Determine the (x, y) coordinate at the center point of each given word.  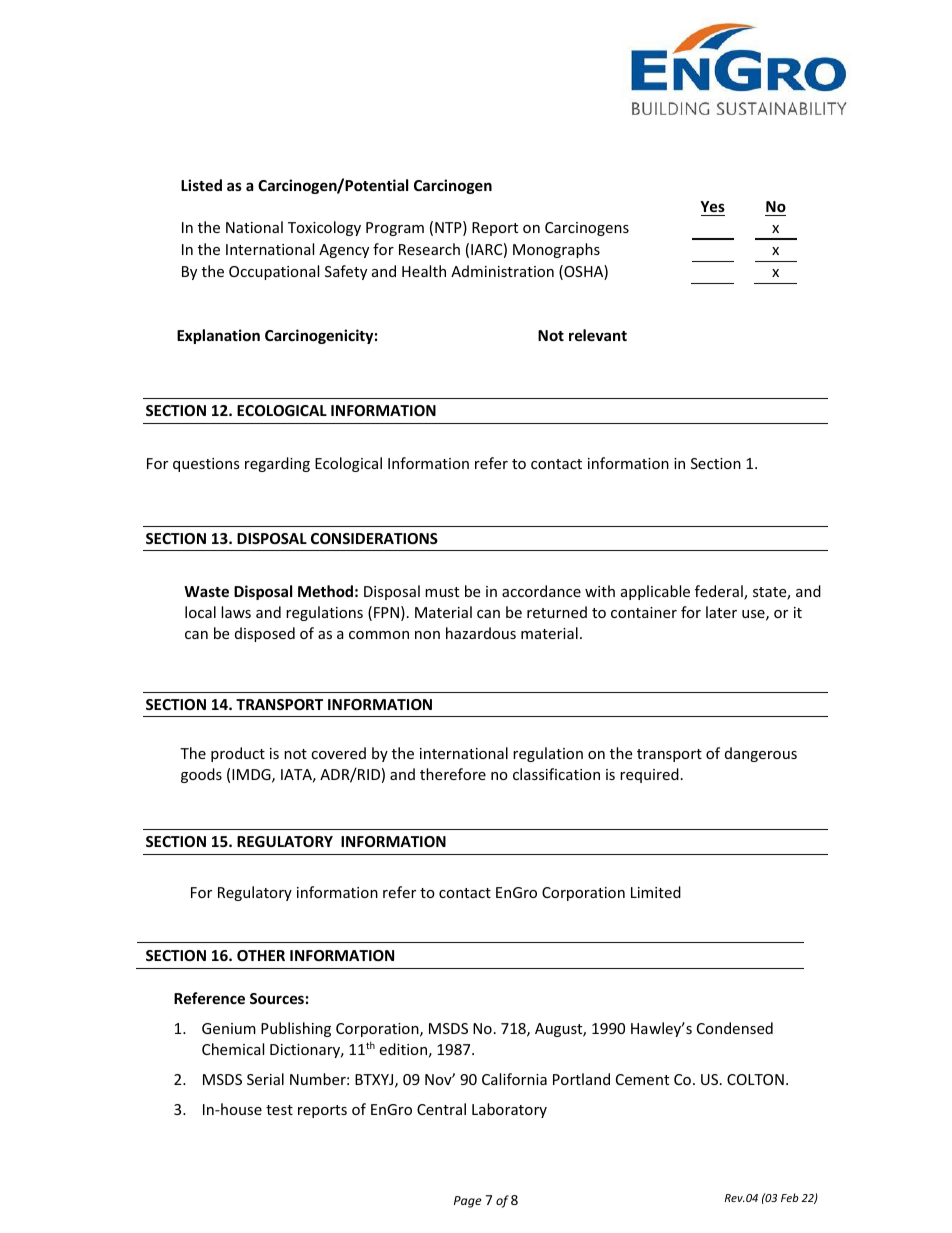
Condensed (735, 1028)
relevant (598, 335)
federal (720, 592)
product (238, 754)
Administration (502, 271)
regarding (277, 464)
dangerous (761, 754)
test (279, 1110)
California (514, 1079)
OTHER (261, 955)
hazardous (481, 633)
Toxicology (324, 228)
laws (236, 612)
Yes (712, 206)
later (721, 612)
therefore (453, 774)
